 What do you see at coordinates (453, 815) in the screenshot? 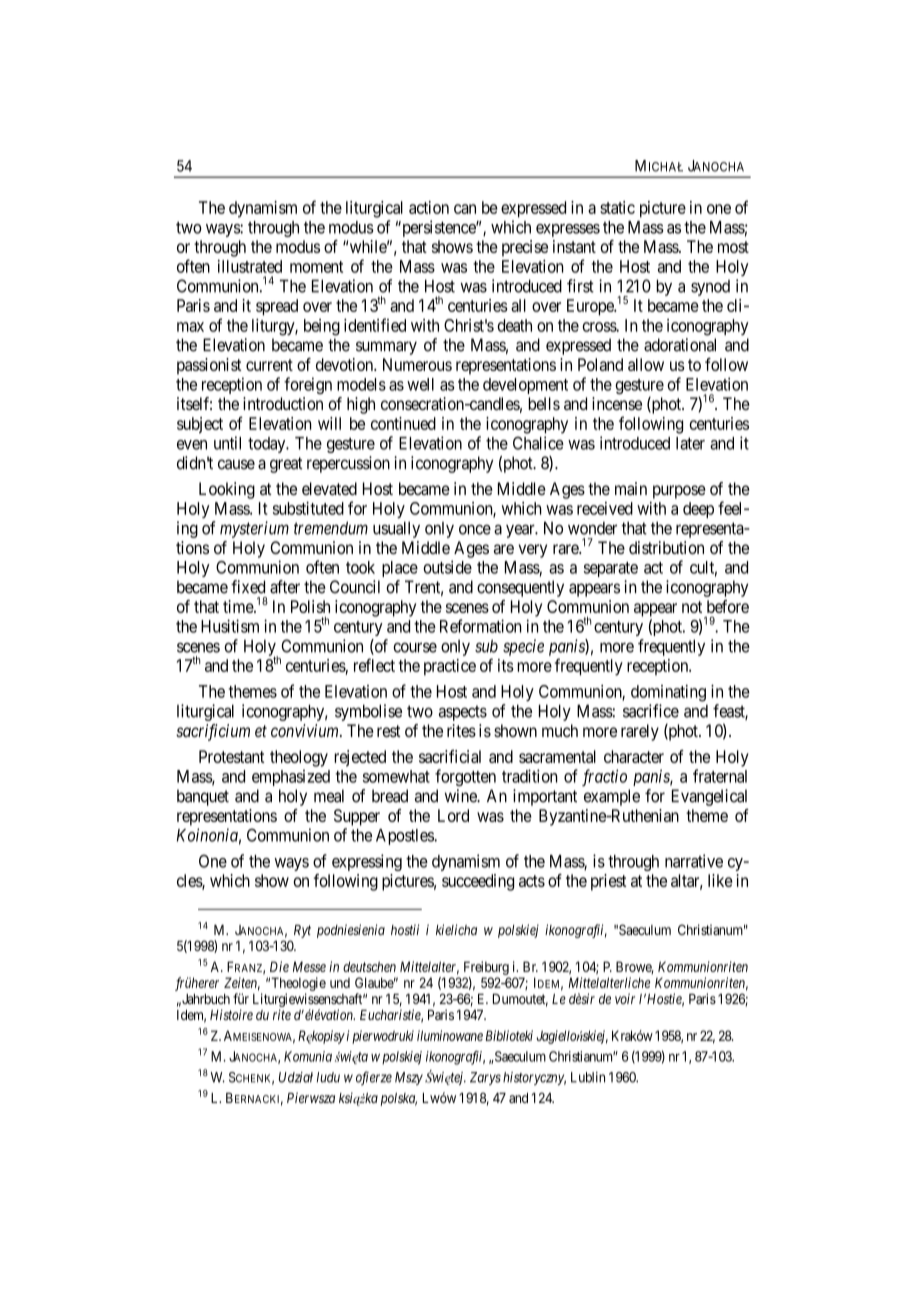
I see `Lord` at bounding box center [453, 815].
